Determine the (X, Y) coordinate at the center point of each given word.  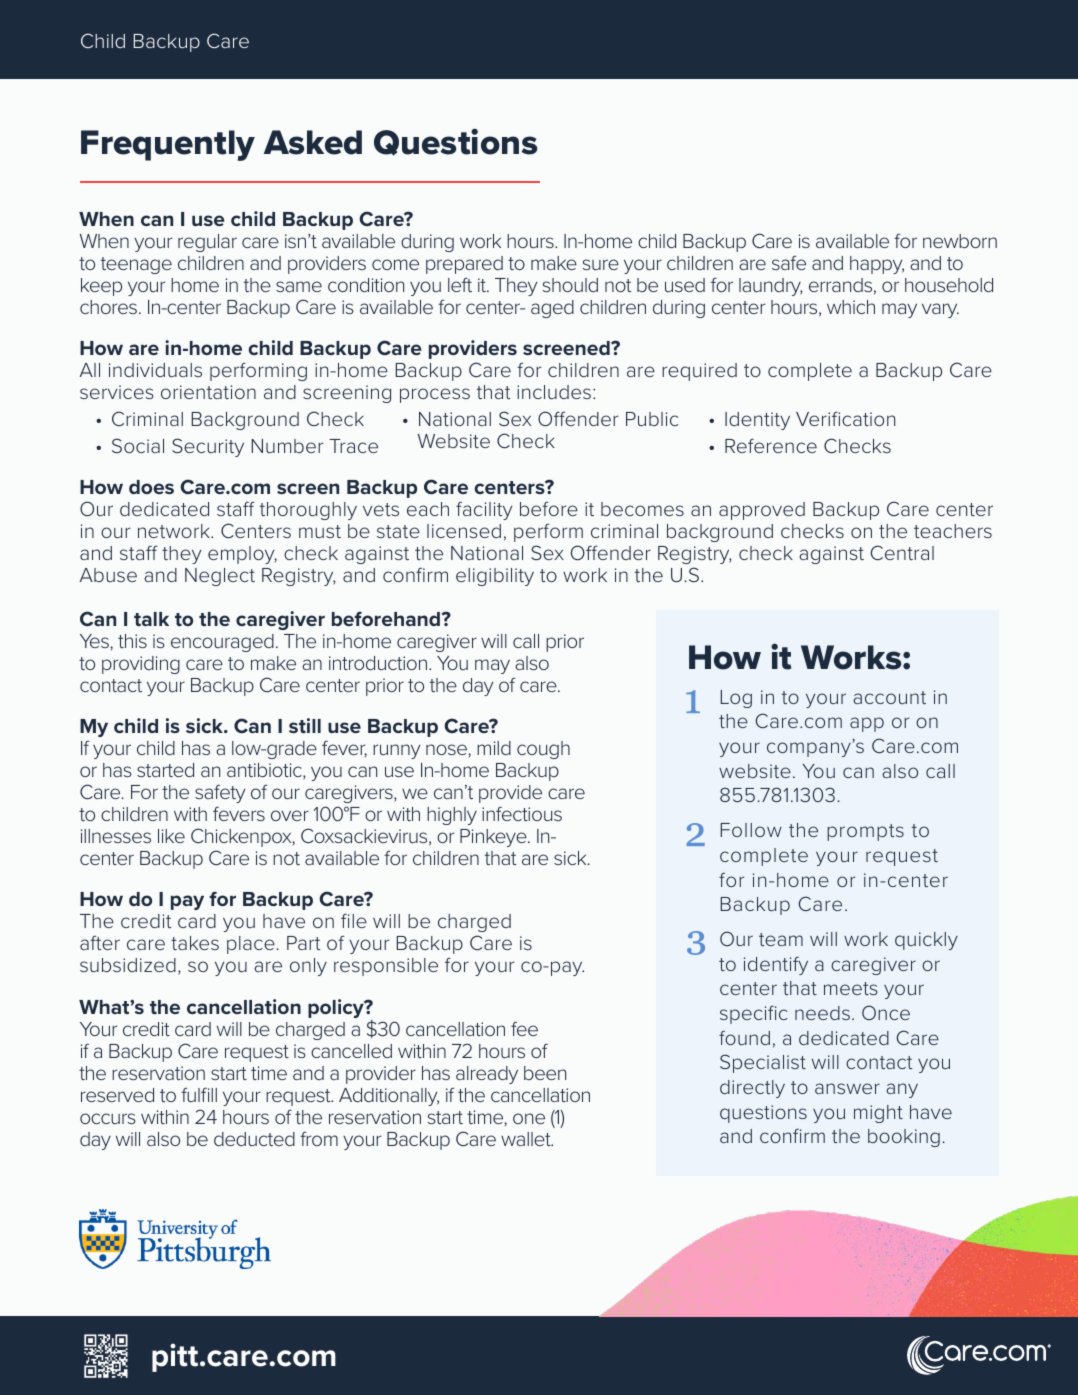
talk (151, 619)
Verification (845, 418)
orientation (208, 392)
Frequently (168, 145)
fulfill (199, 1094)
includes (554, 392)
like (171, 836)
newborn (960, 241)
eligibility (495, 577)
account (889, 697)
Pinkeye (494, 838)
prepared (464, 265)
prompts (865, 832)
